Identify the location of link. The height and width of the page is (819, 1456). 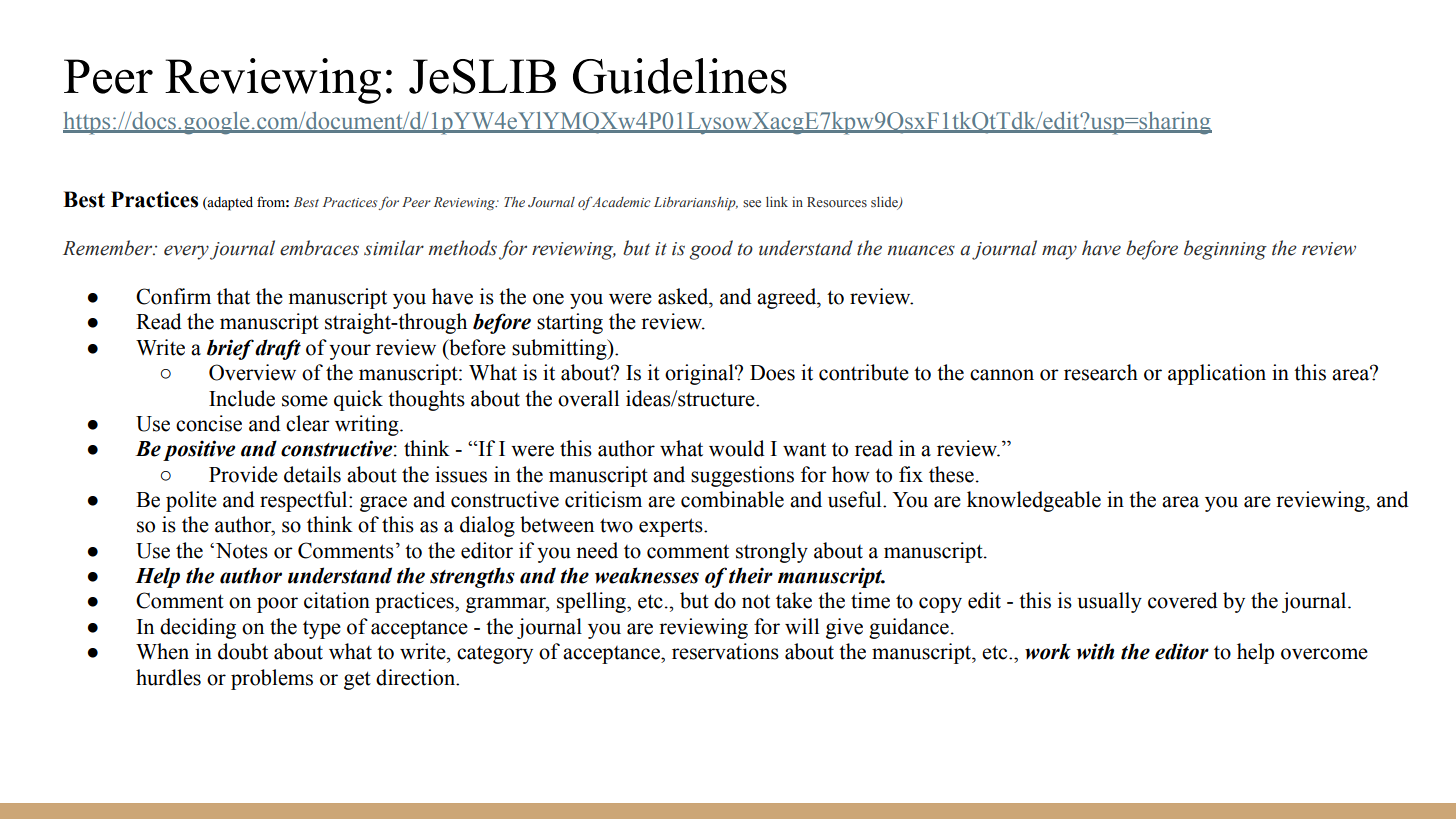
(777, 201).
